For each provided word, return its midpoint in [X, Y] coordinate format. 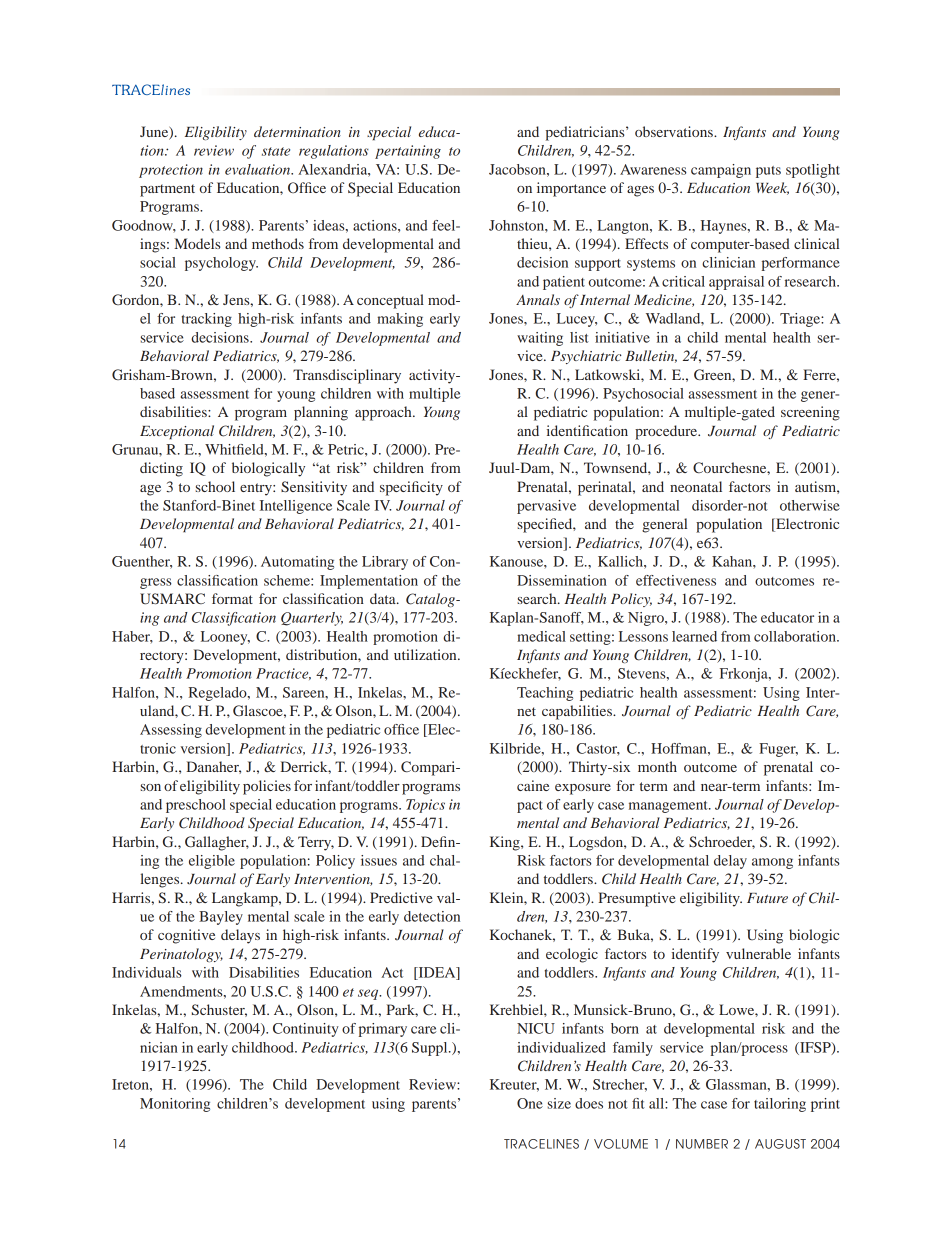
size [559, 1103]
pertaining [408, 152]
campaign [721, 171]
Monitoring [175, 1105]
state [276, 151]
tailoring [780, 1105]
